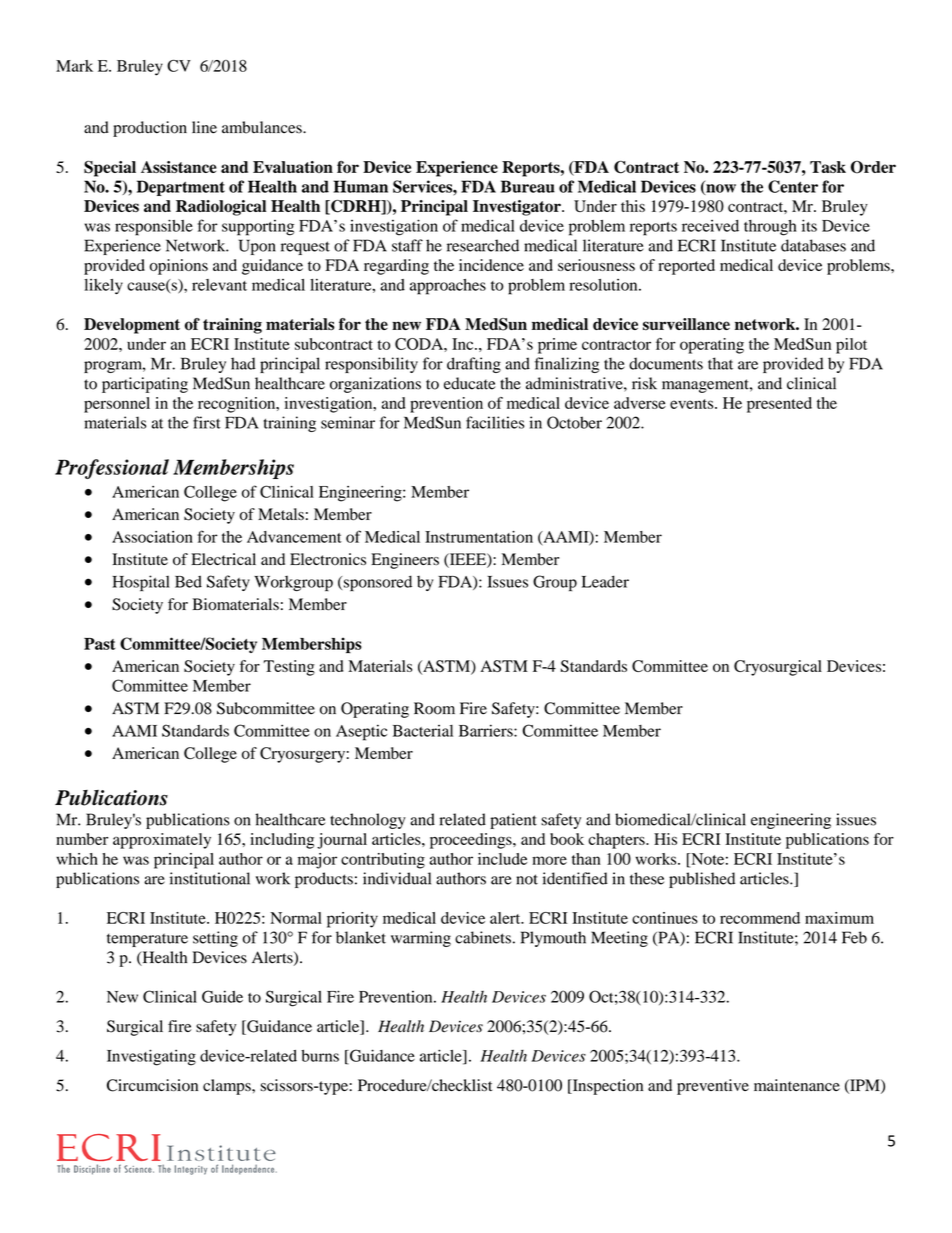  What do you see at coordinates (528, 186) in the screenshot?
I see `Bureau` at bounding box center [528, 186].
